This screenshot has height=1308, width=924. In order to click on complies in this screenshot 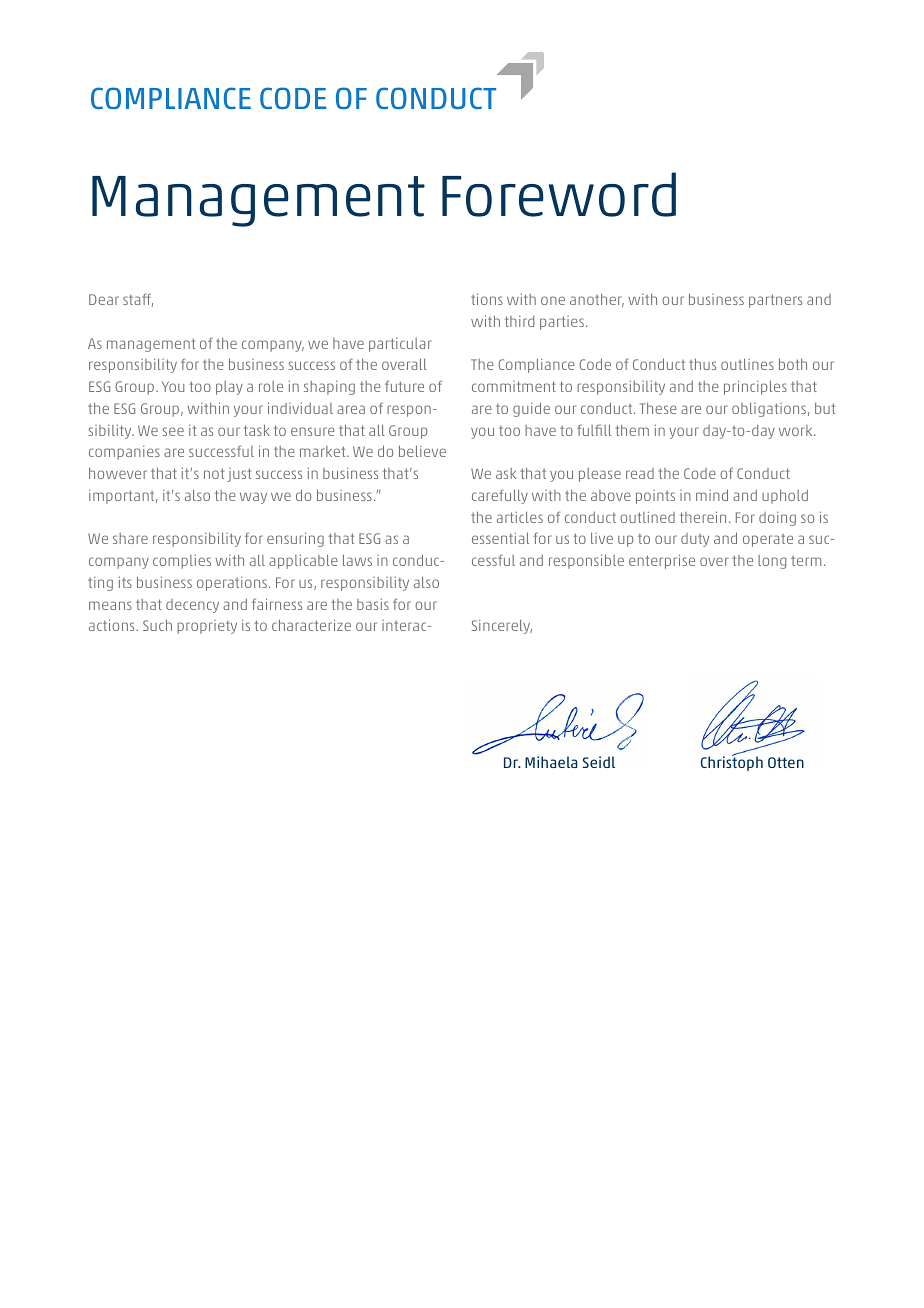, I will do `click(182, 561)`.
